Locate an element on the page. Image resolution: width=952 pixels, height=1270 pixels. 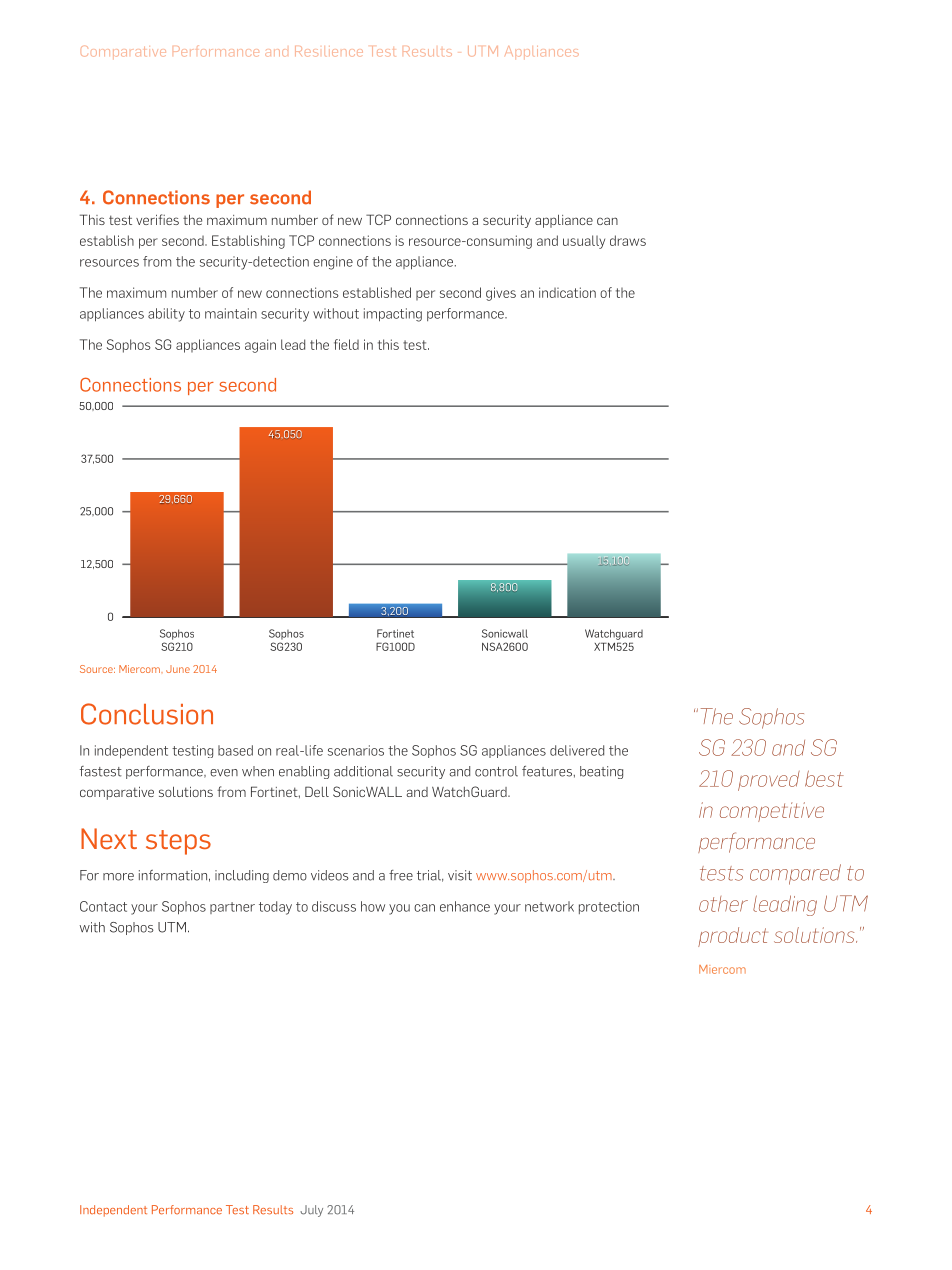
June is located at coordinates (178, 669).
